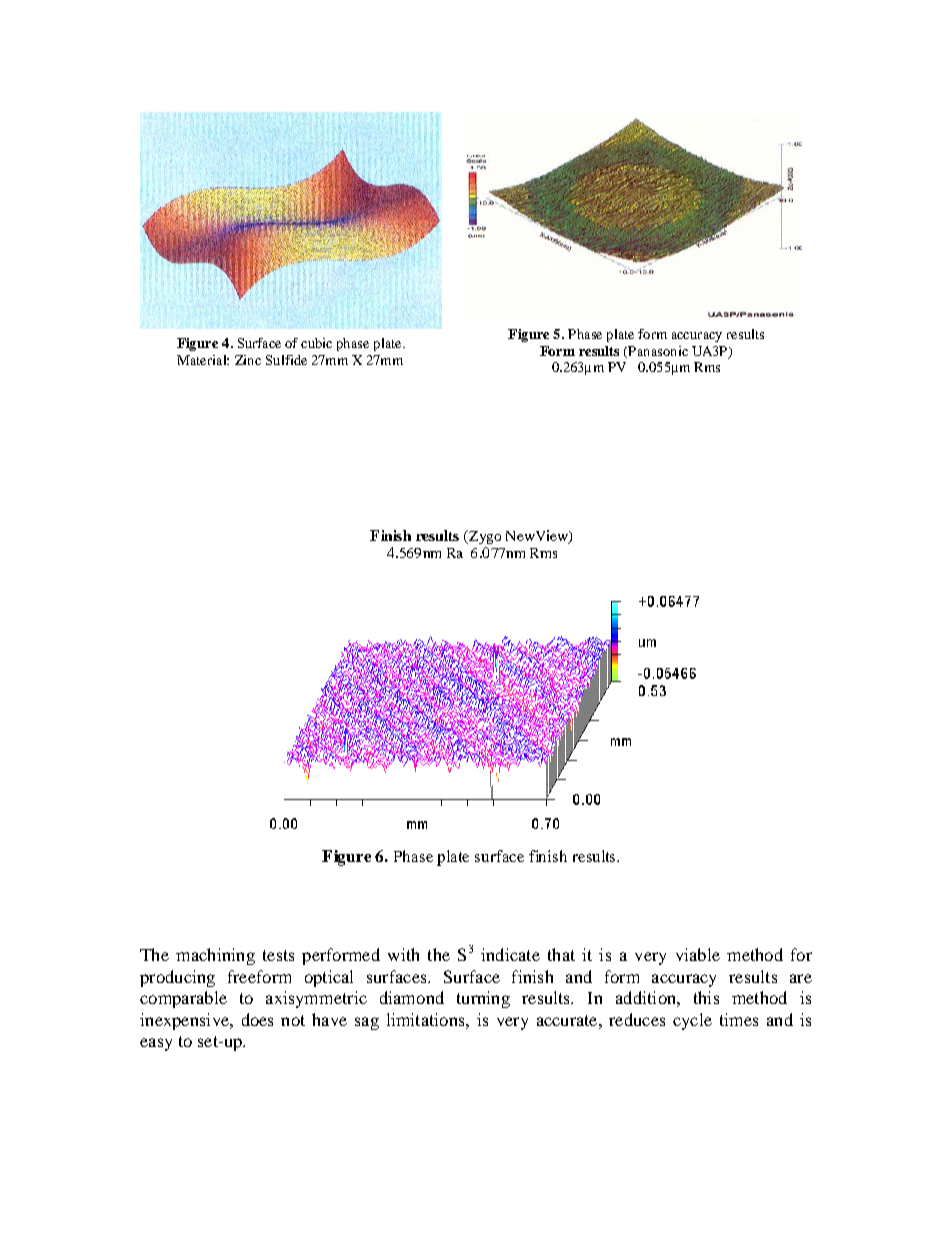 Image resolution: width=952 pixels, height=1233 pixels. Describe the element at coordinates (215, 956) in the image. I see `machining` at that location.
